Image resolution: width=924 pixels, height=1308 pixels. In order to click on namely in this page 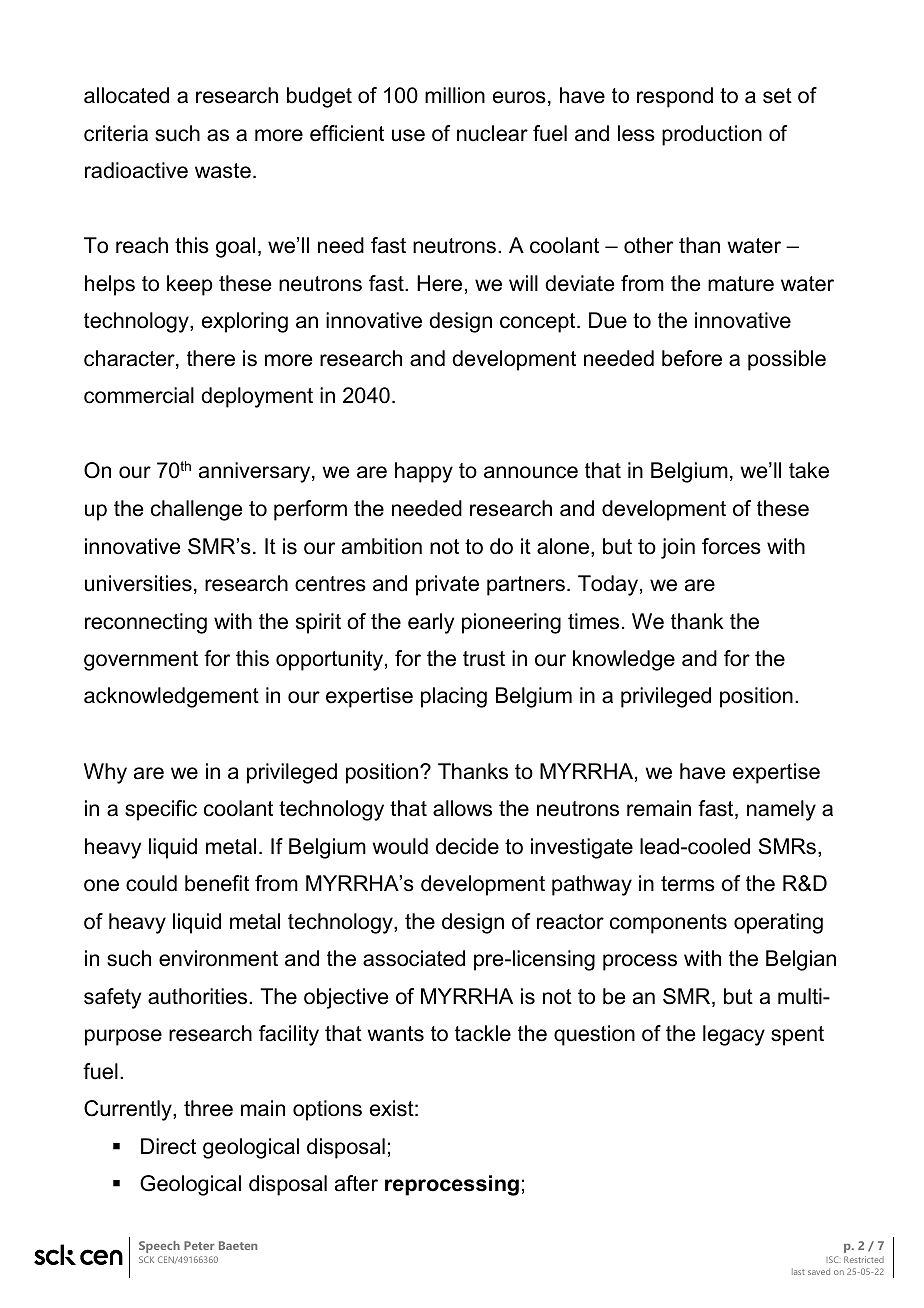, I will do `click(781, 810)`.
